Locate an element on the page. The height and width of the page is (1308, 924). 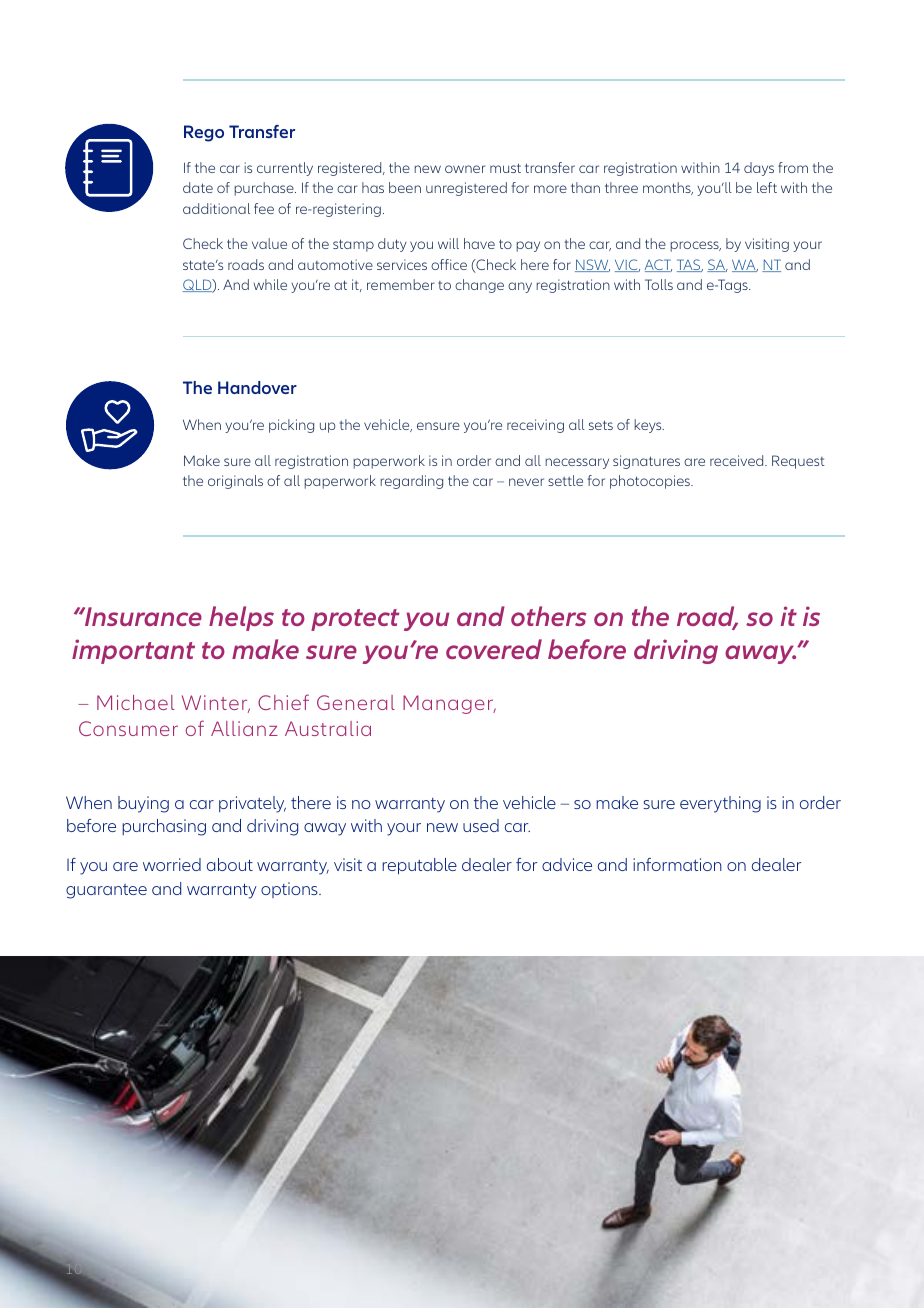
photocopies is located at coordinates (651, 482).
